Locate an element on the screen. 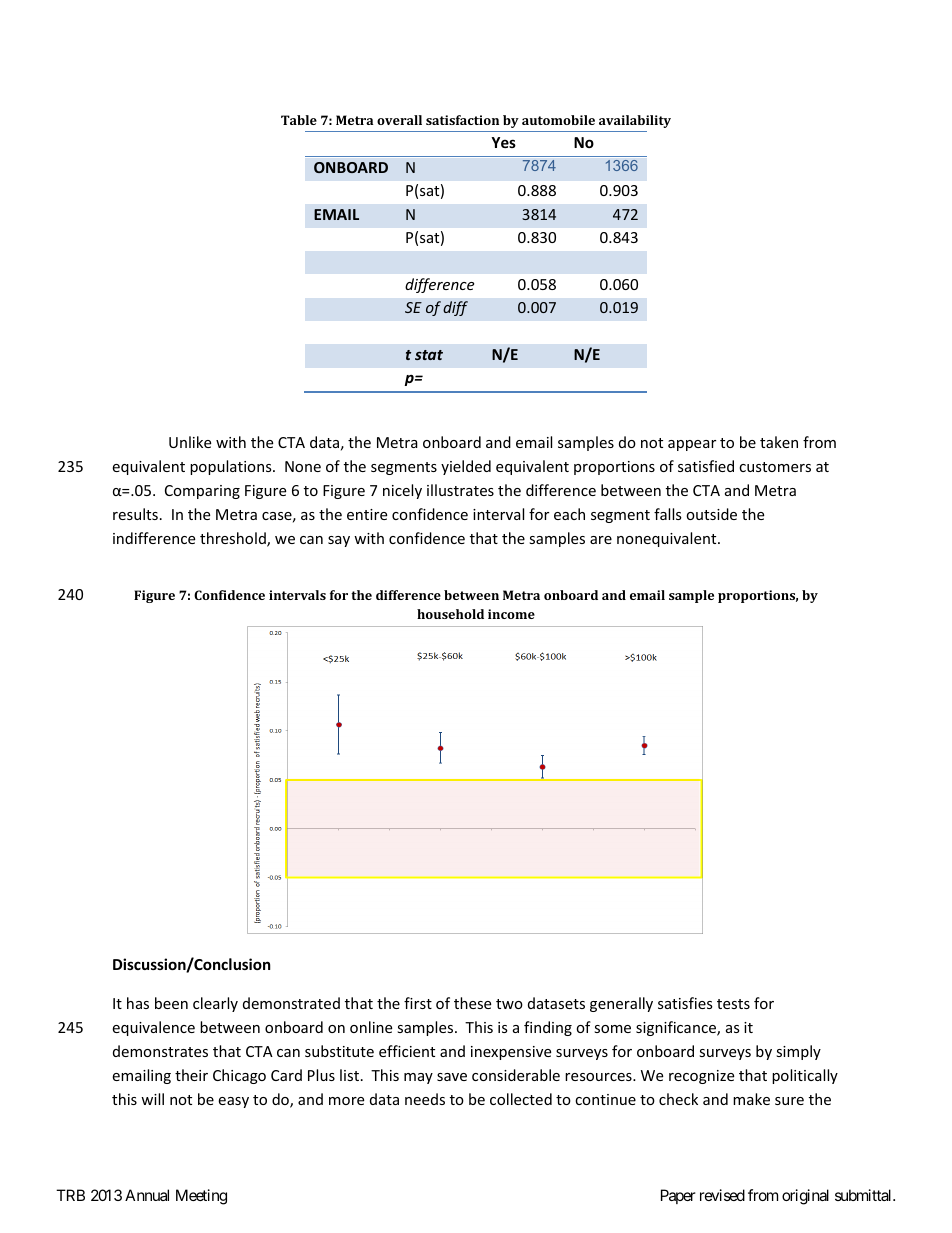 Image resolution: width=952 pixels, height=1233 pixels. been is located at coordinates (171, 1003).
